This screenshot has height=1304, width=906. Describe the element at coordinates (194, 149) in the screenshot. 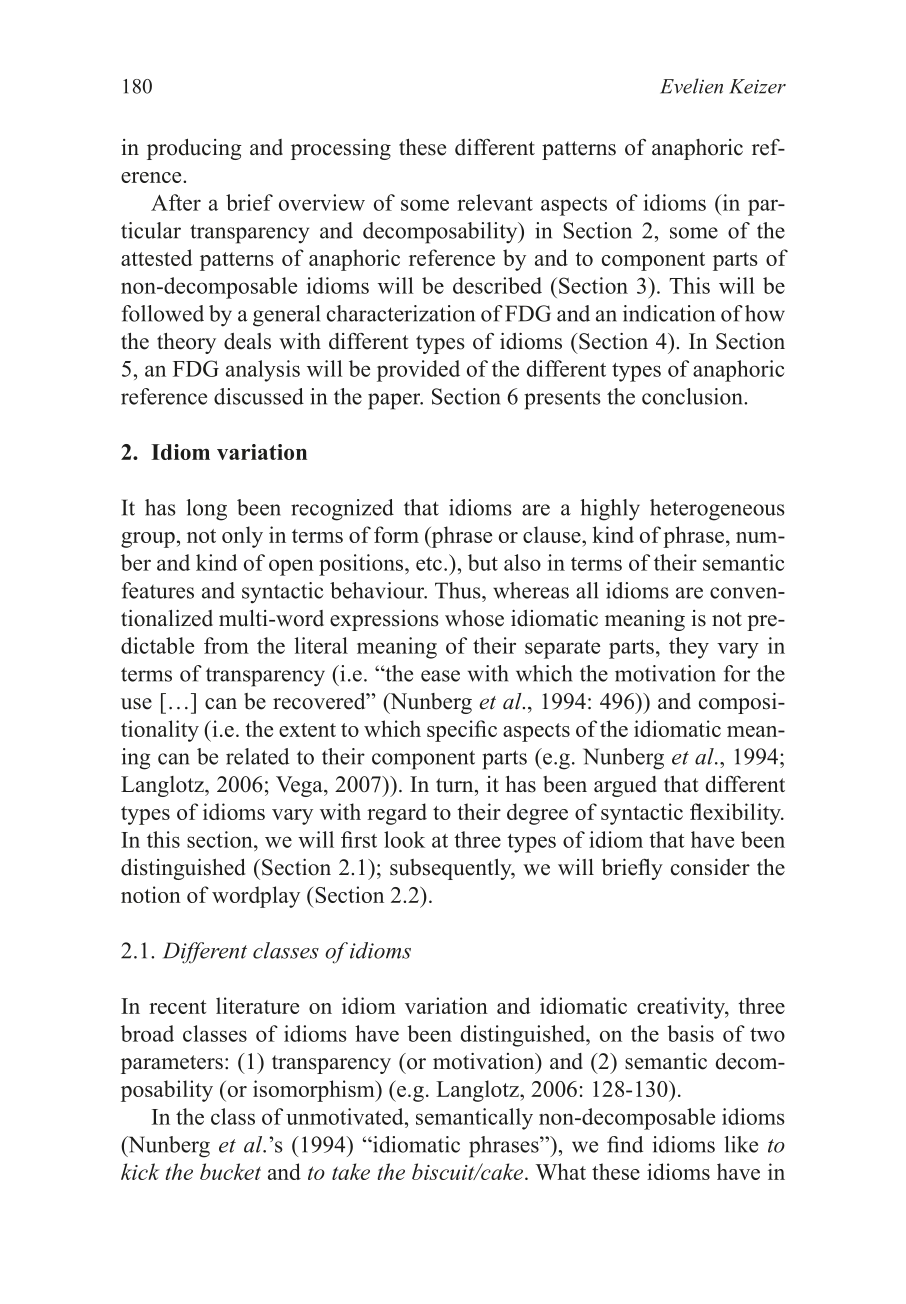

I see `producing` at that location.
